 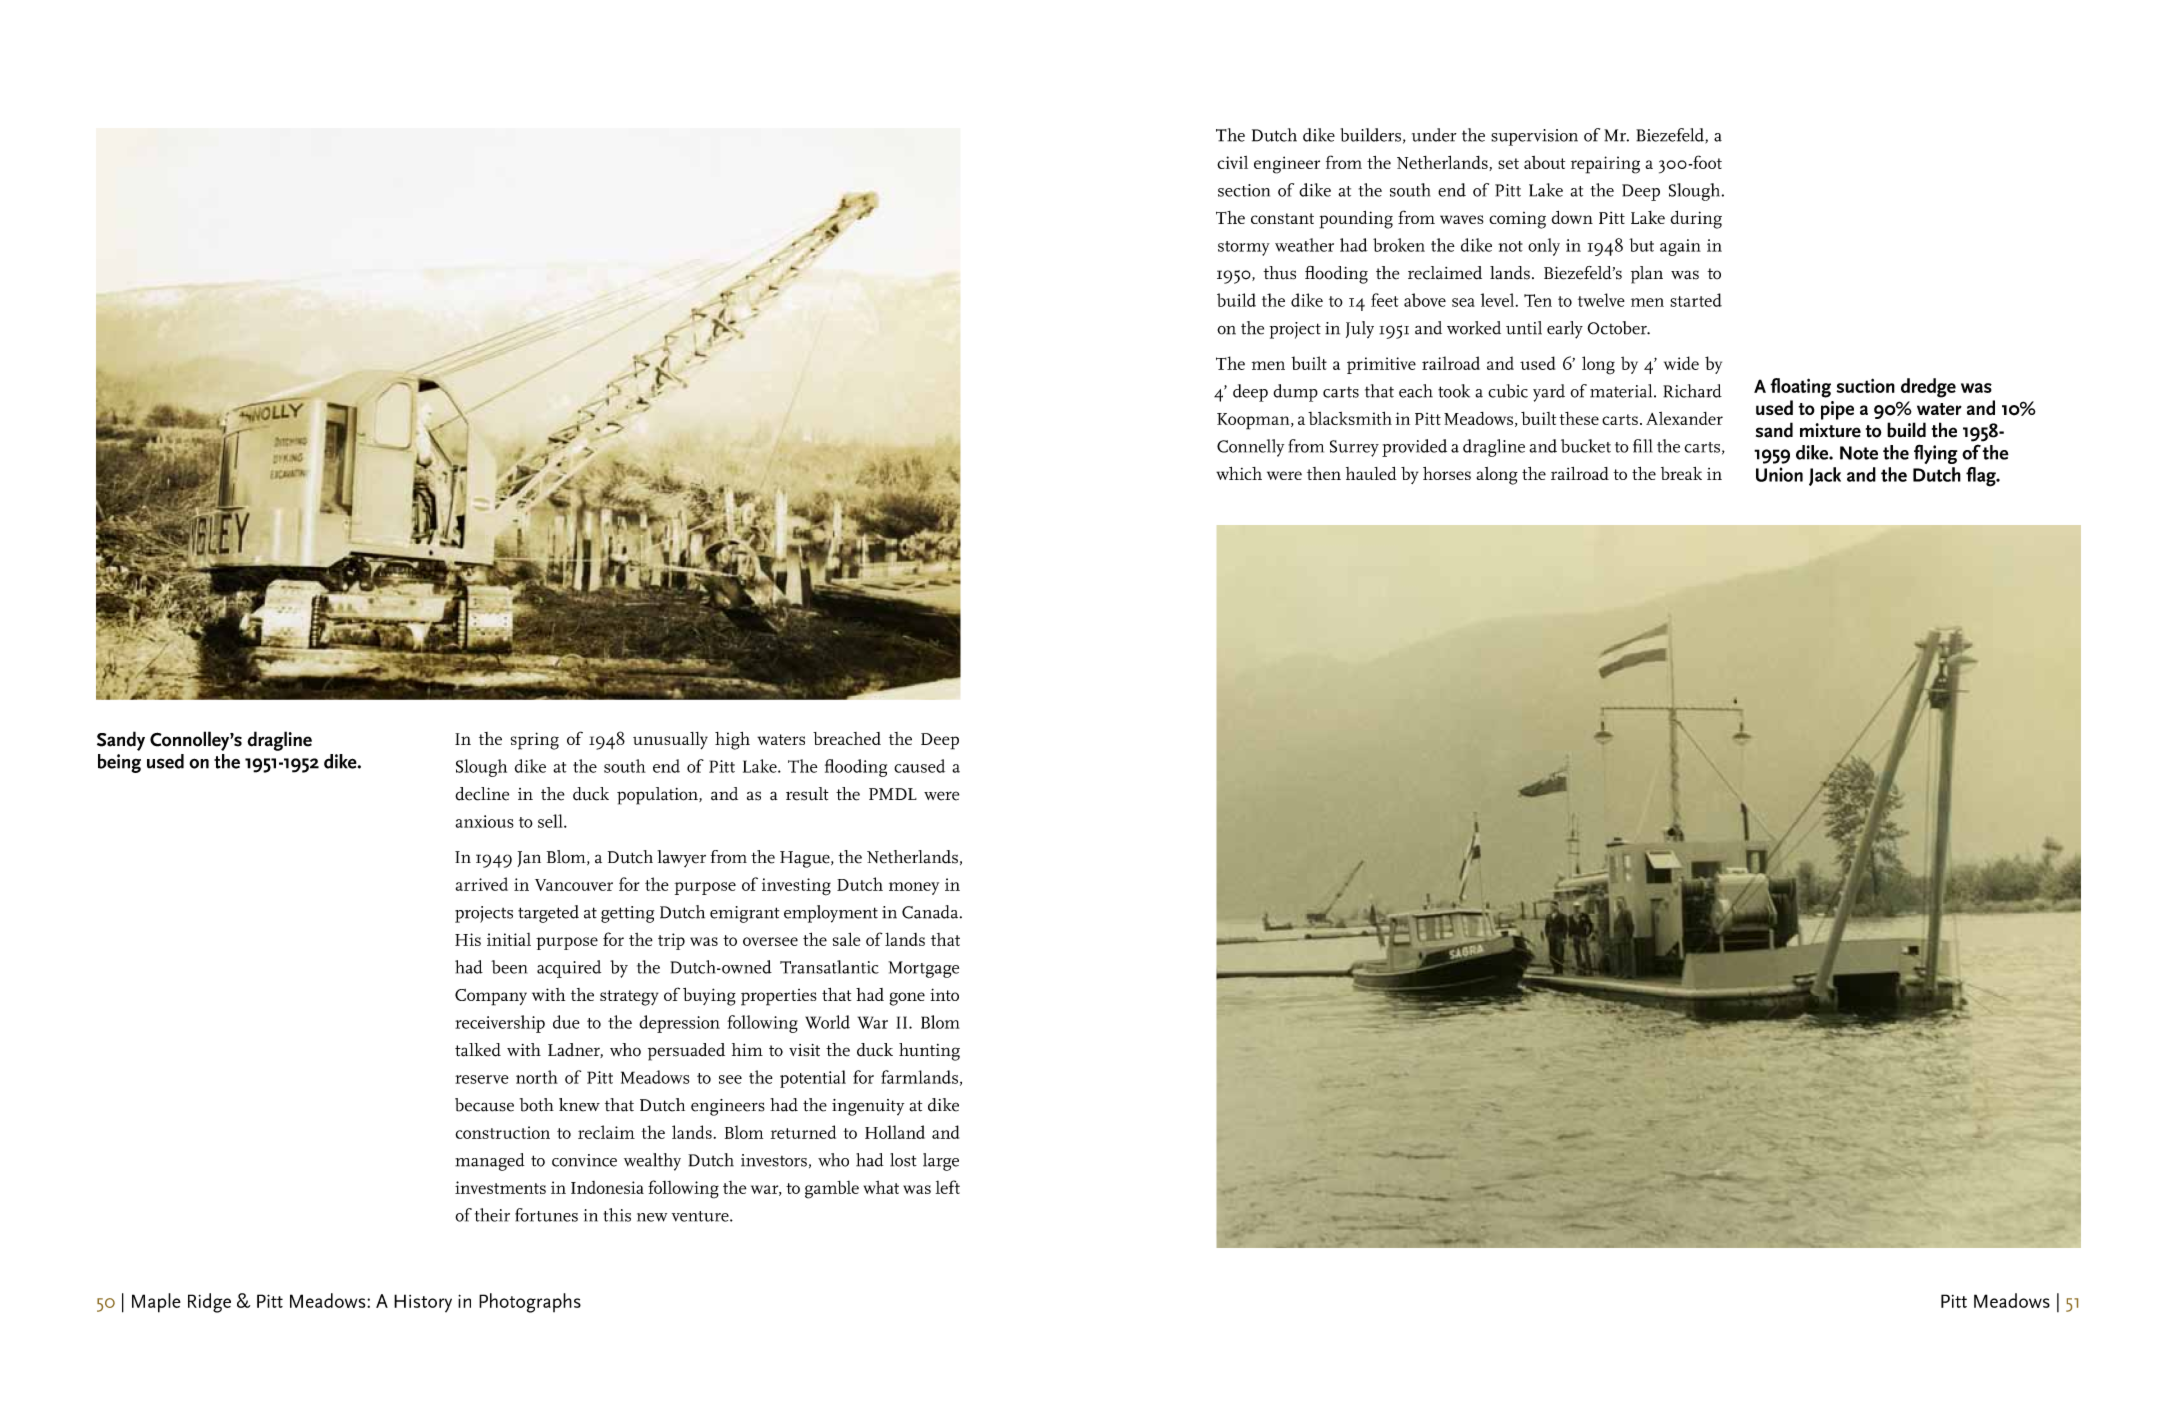 What do you see at coordinates (914, 888) in the screenshot?
I see `money` at bounding box center [914, 888].
